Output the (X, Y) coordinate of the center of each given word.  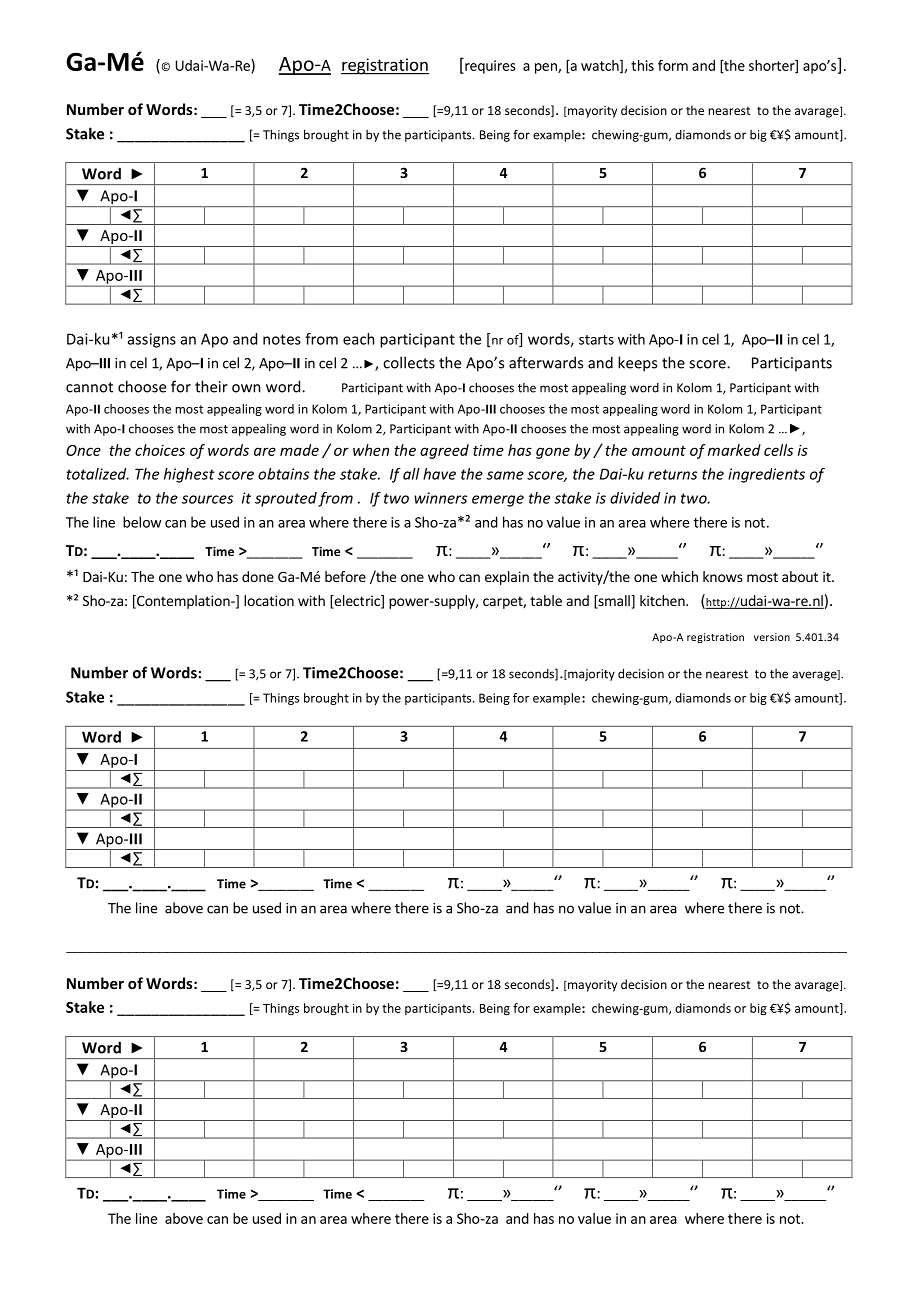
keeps (637, 364)
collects (409, 362)
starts (596, 340)
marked (734, 450)
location (269, 600)
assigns (152, 340)
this (642, 65)
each (359, 339)
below (142, 522)
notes (282, 339)
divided (635, 498)
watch (601, 66)
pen (547, 68)
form (673, 65)
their (211, 386)
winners (440, 498)
